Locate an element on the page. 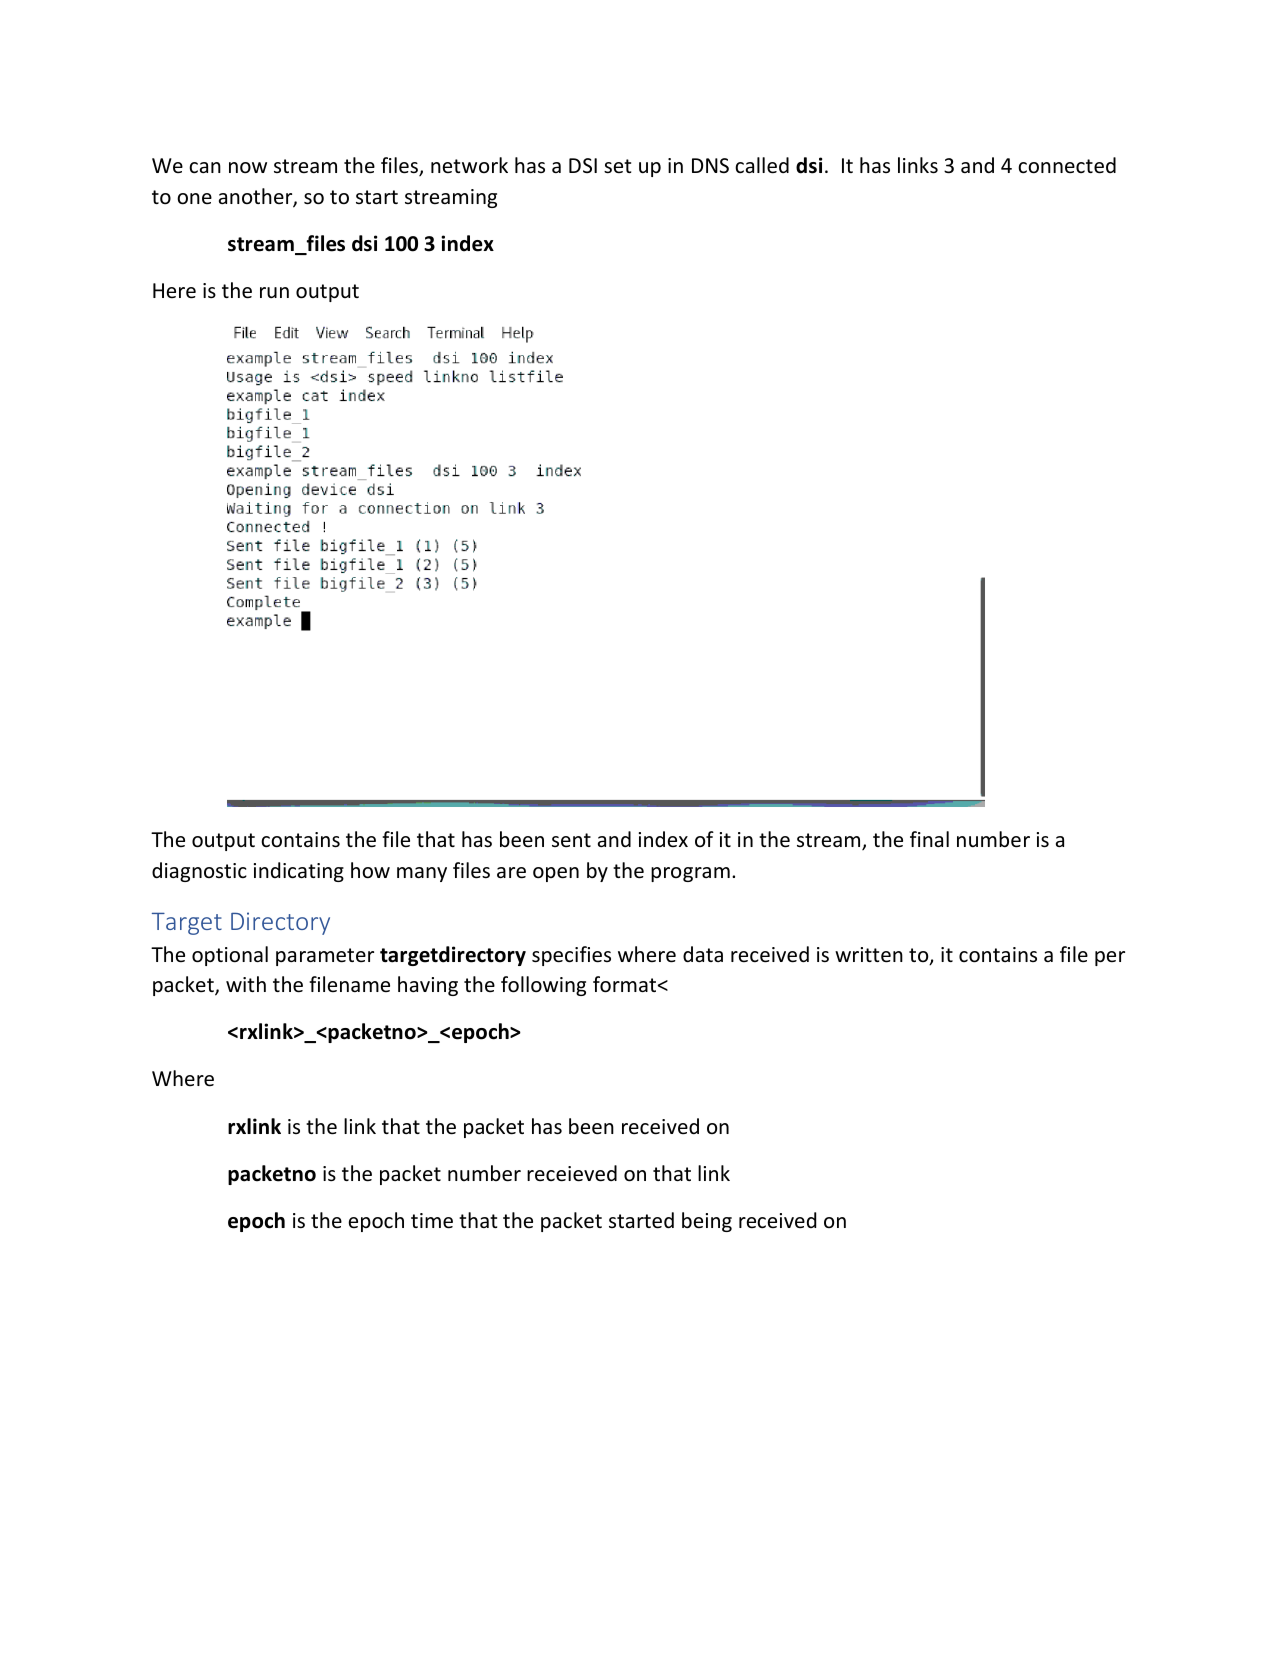  run is located at coordinates (274, 292).
